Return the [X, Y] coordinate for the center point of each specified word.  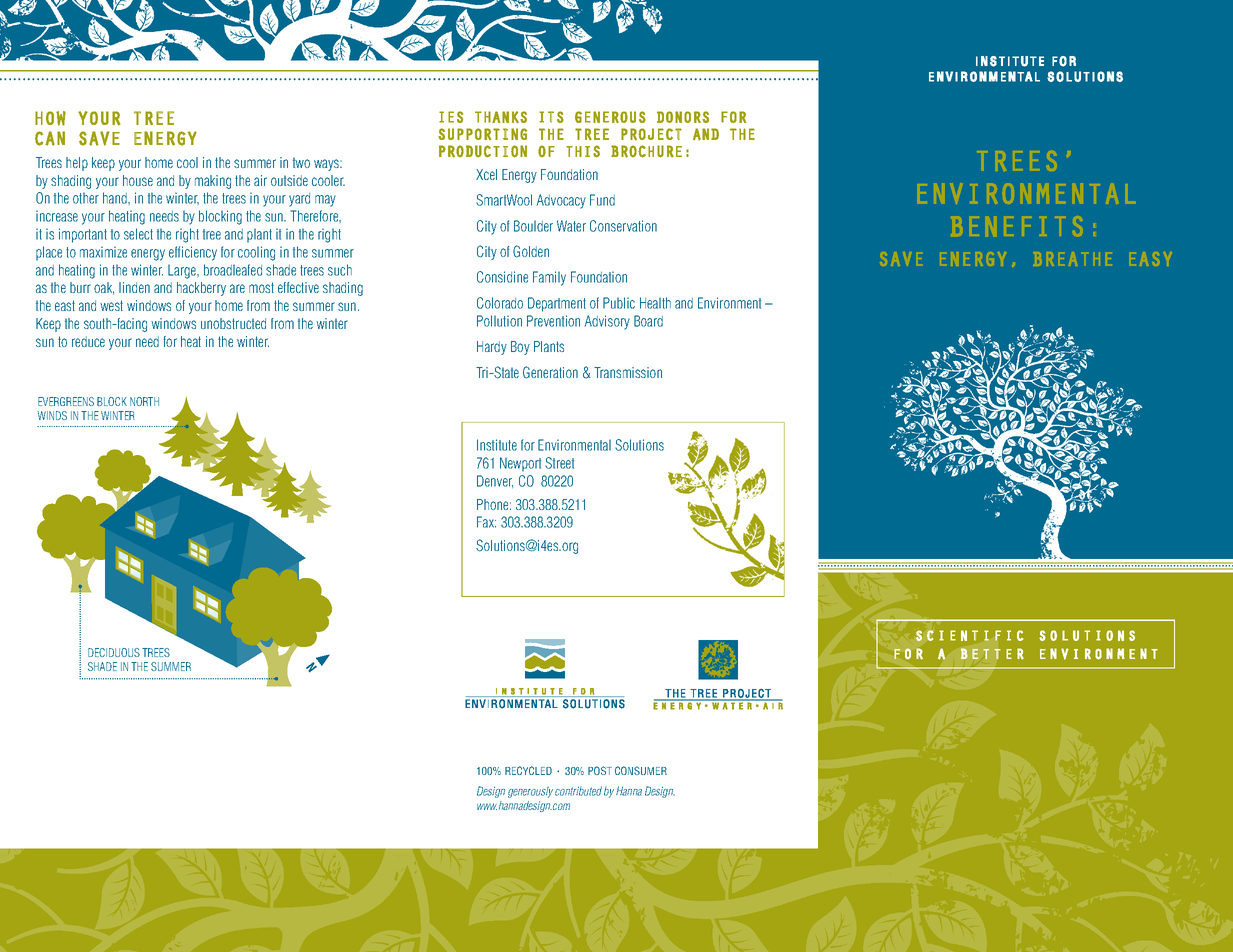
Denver [495, 481]
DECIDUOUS [114, 652]
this [583, 151]
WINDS [52, 415]
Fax [486, 522]
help [77, 164]
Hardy [492, 348]
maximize [103, 252]
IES [451, 117]
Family [549, 278]
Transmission [628, 372]
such [340, 270]
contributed [578, 791]
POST [600, 770]
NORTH [144, 401]
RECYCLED [528, 770]
